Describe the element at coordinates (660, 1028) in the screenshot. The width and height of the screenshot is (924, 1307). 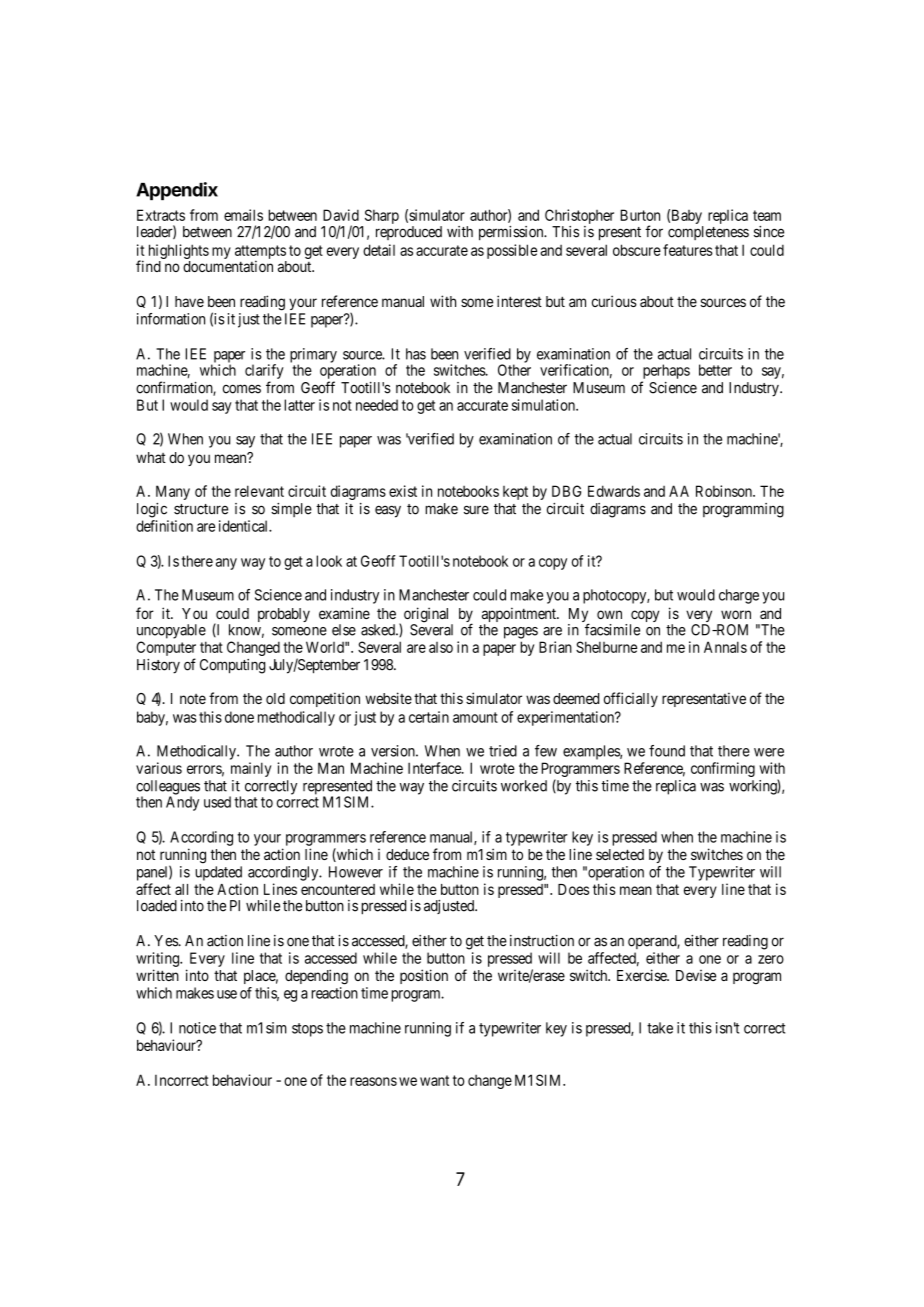
I see `take` at that location.
